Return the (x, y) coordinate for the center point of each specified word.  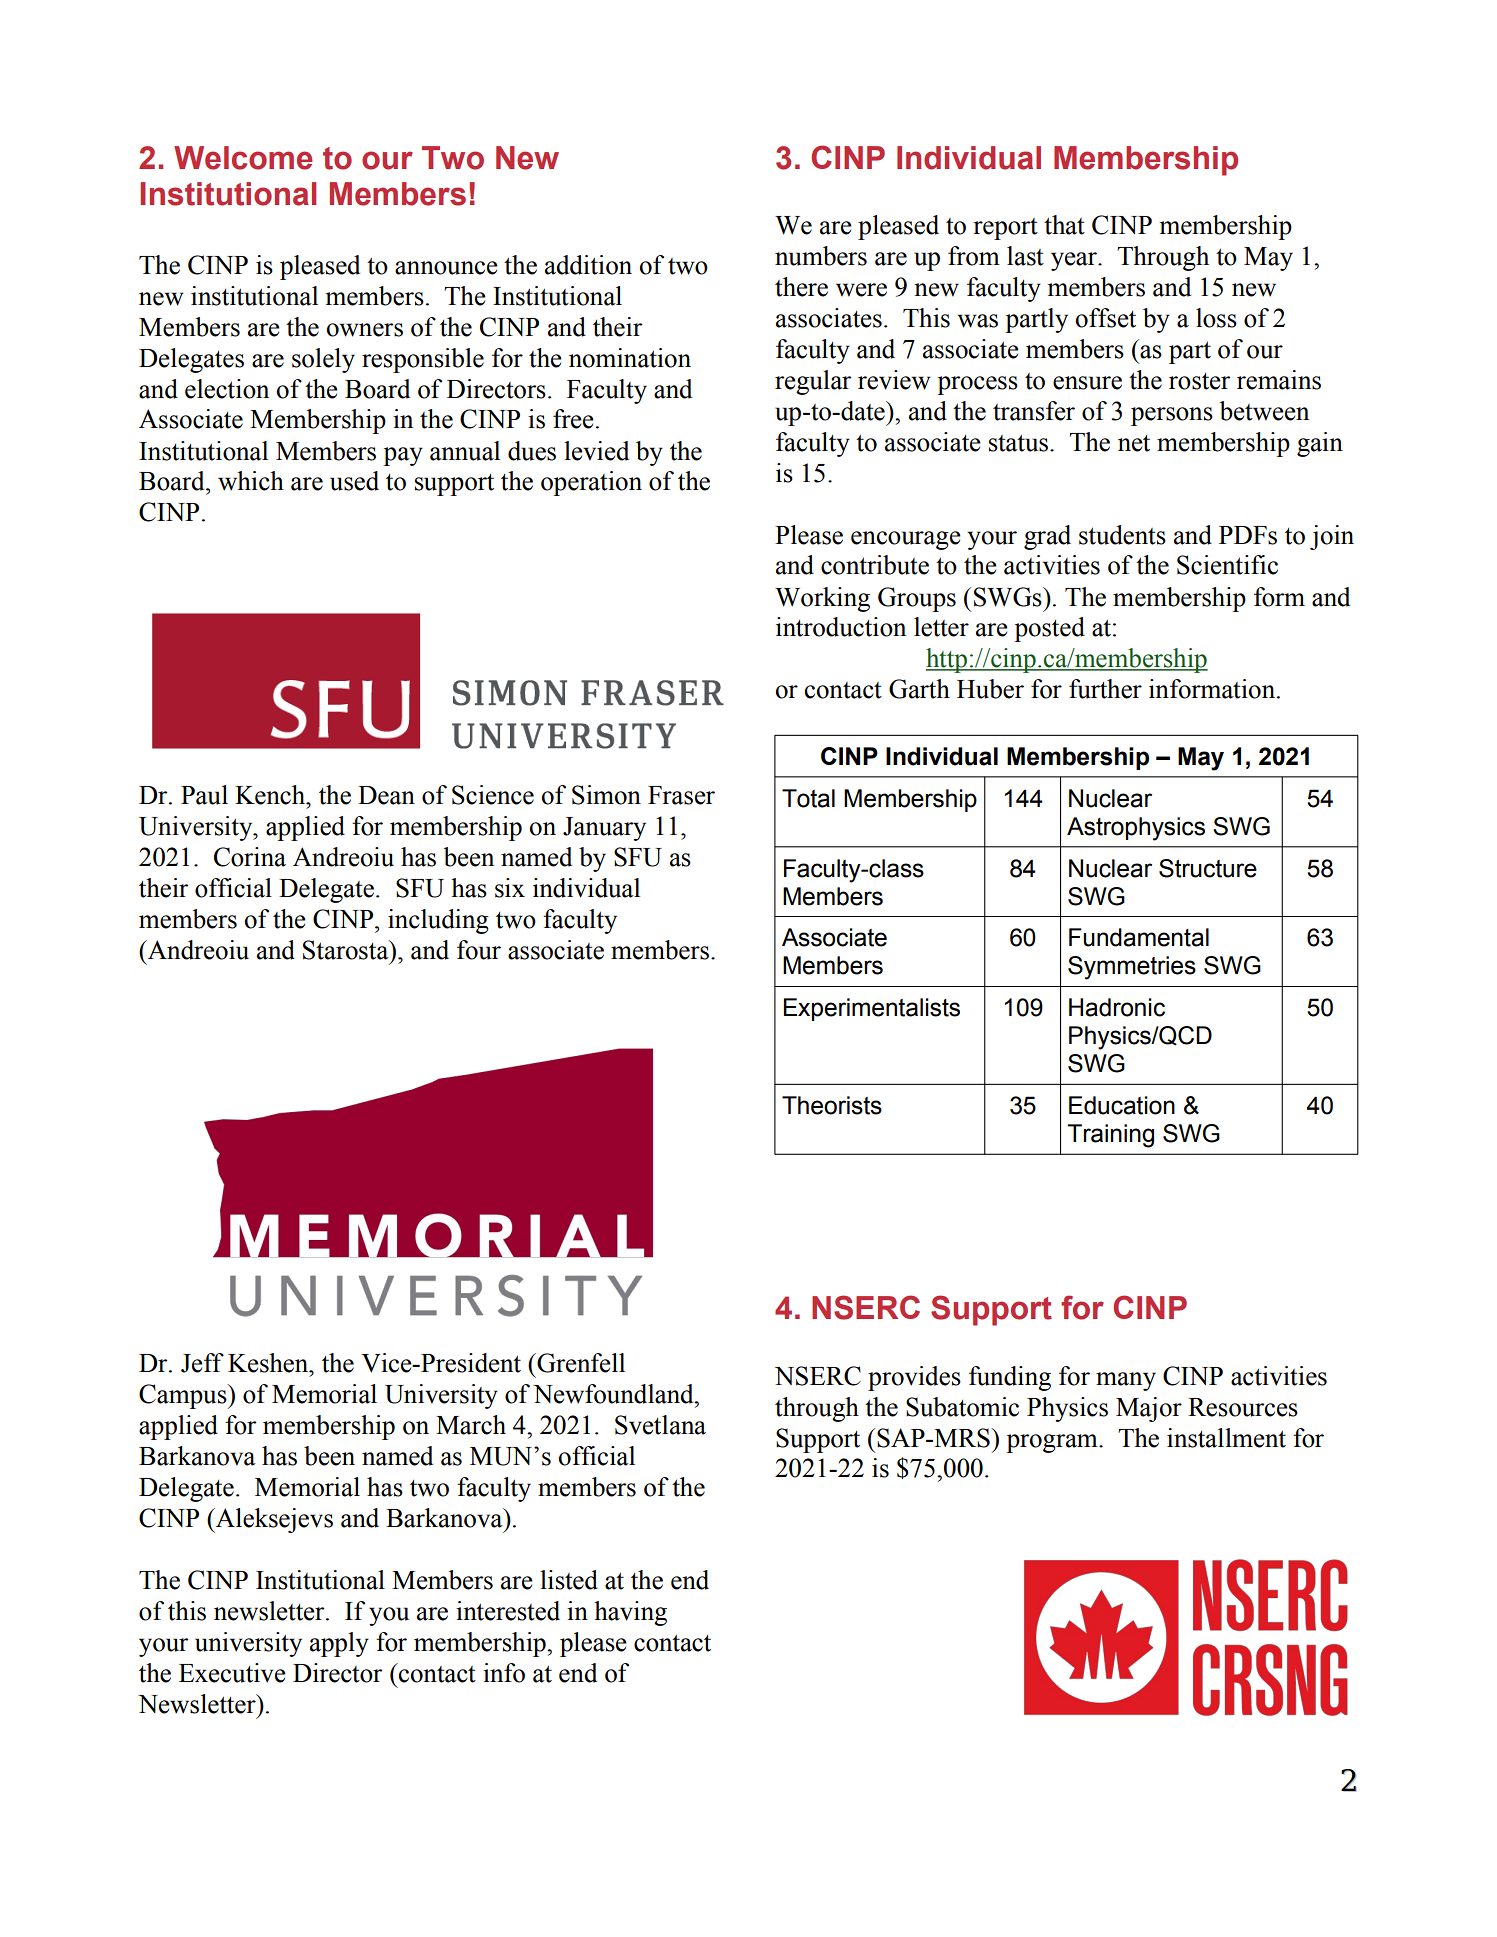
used (354, 481)
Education (1122, 1105)
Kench (271, 795)
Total (808, 798)
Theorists (832, 1105)
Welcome (243, 158)
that (1064, 225)
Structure (1208, 868)
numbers (821, 256)
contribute (875, 565)
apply (339, 1644)
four (479, 950)
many (1126, 1381)
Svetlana (660, 1425)
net (1134, 443)
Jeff (202, 1363)
